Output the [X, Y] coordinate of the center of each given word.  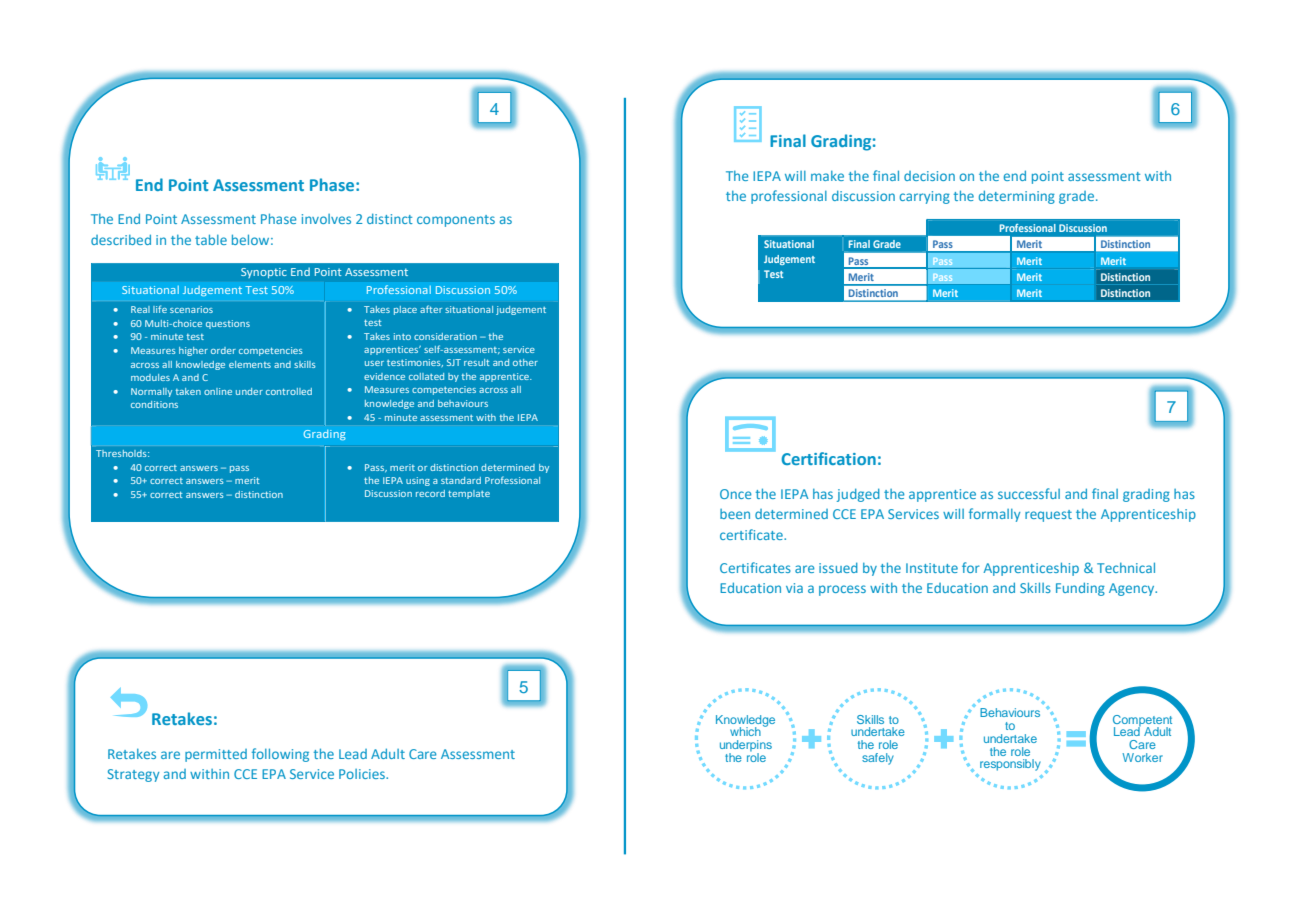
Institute [932, 568]
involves [326, 219]
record [430, 493]
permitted [216, 755]
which [745, 731]
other [525, 362]
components [456, 221]
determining [1017, 197]
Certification [829, 458]
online [218, 391]
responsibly [1010, 765]
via [794, 588]
